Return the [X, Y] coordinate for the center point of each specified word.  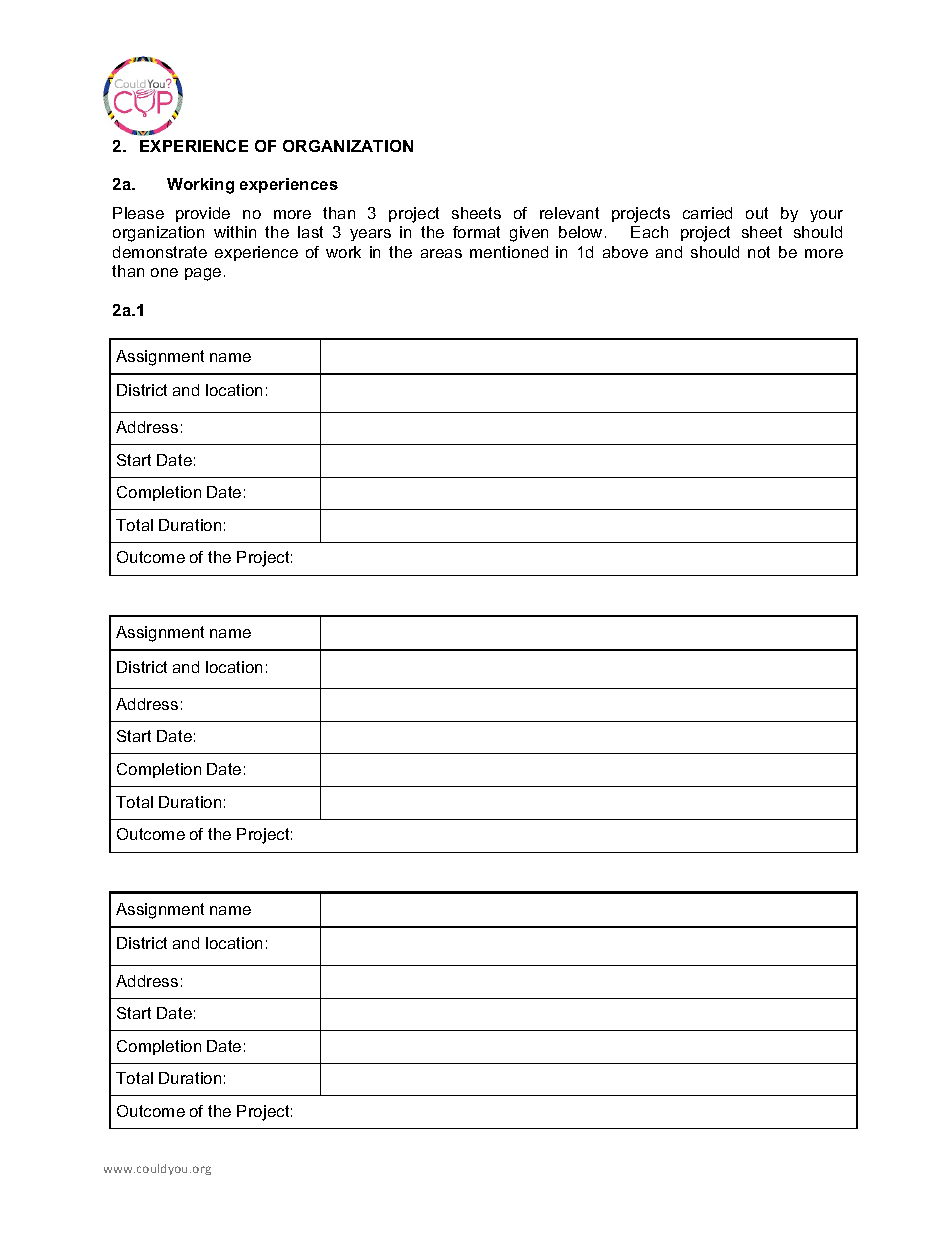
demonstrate [160, 252]
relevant [569, 213]
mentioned [509, 252]
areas [441, 253]
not [759, 252]
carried [707, 213]
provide [203, 214]
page [203, 274]
